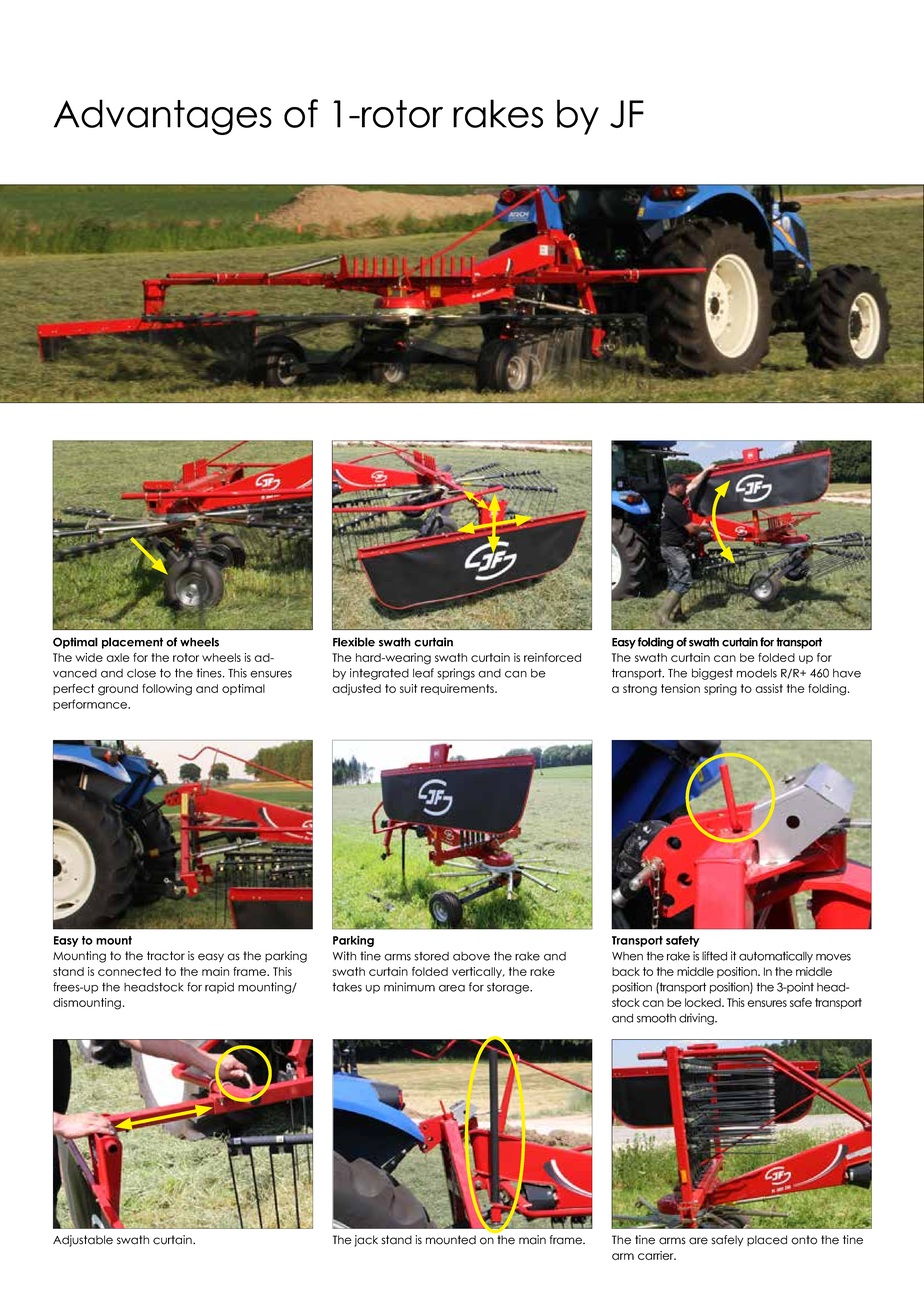  I want to click on automatically, so click(776, 957).
